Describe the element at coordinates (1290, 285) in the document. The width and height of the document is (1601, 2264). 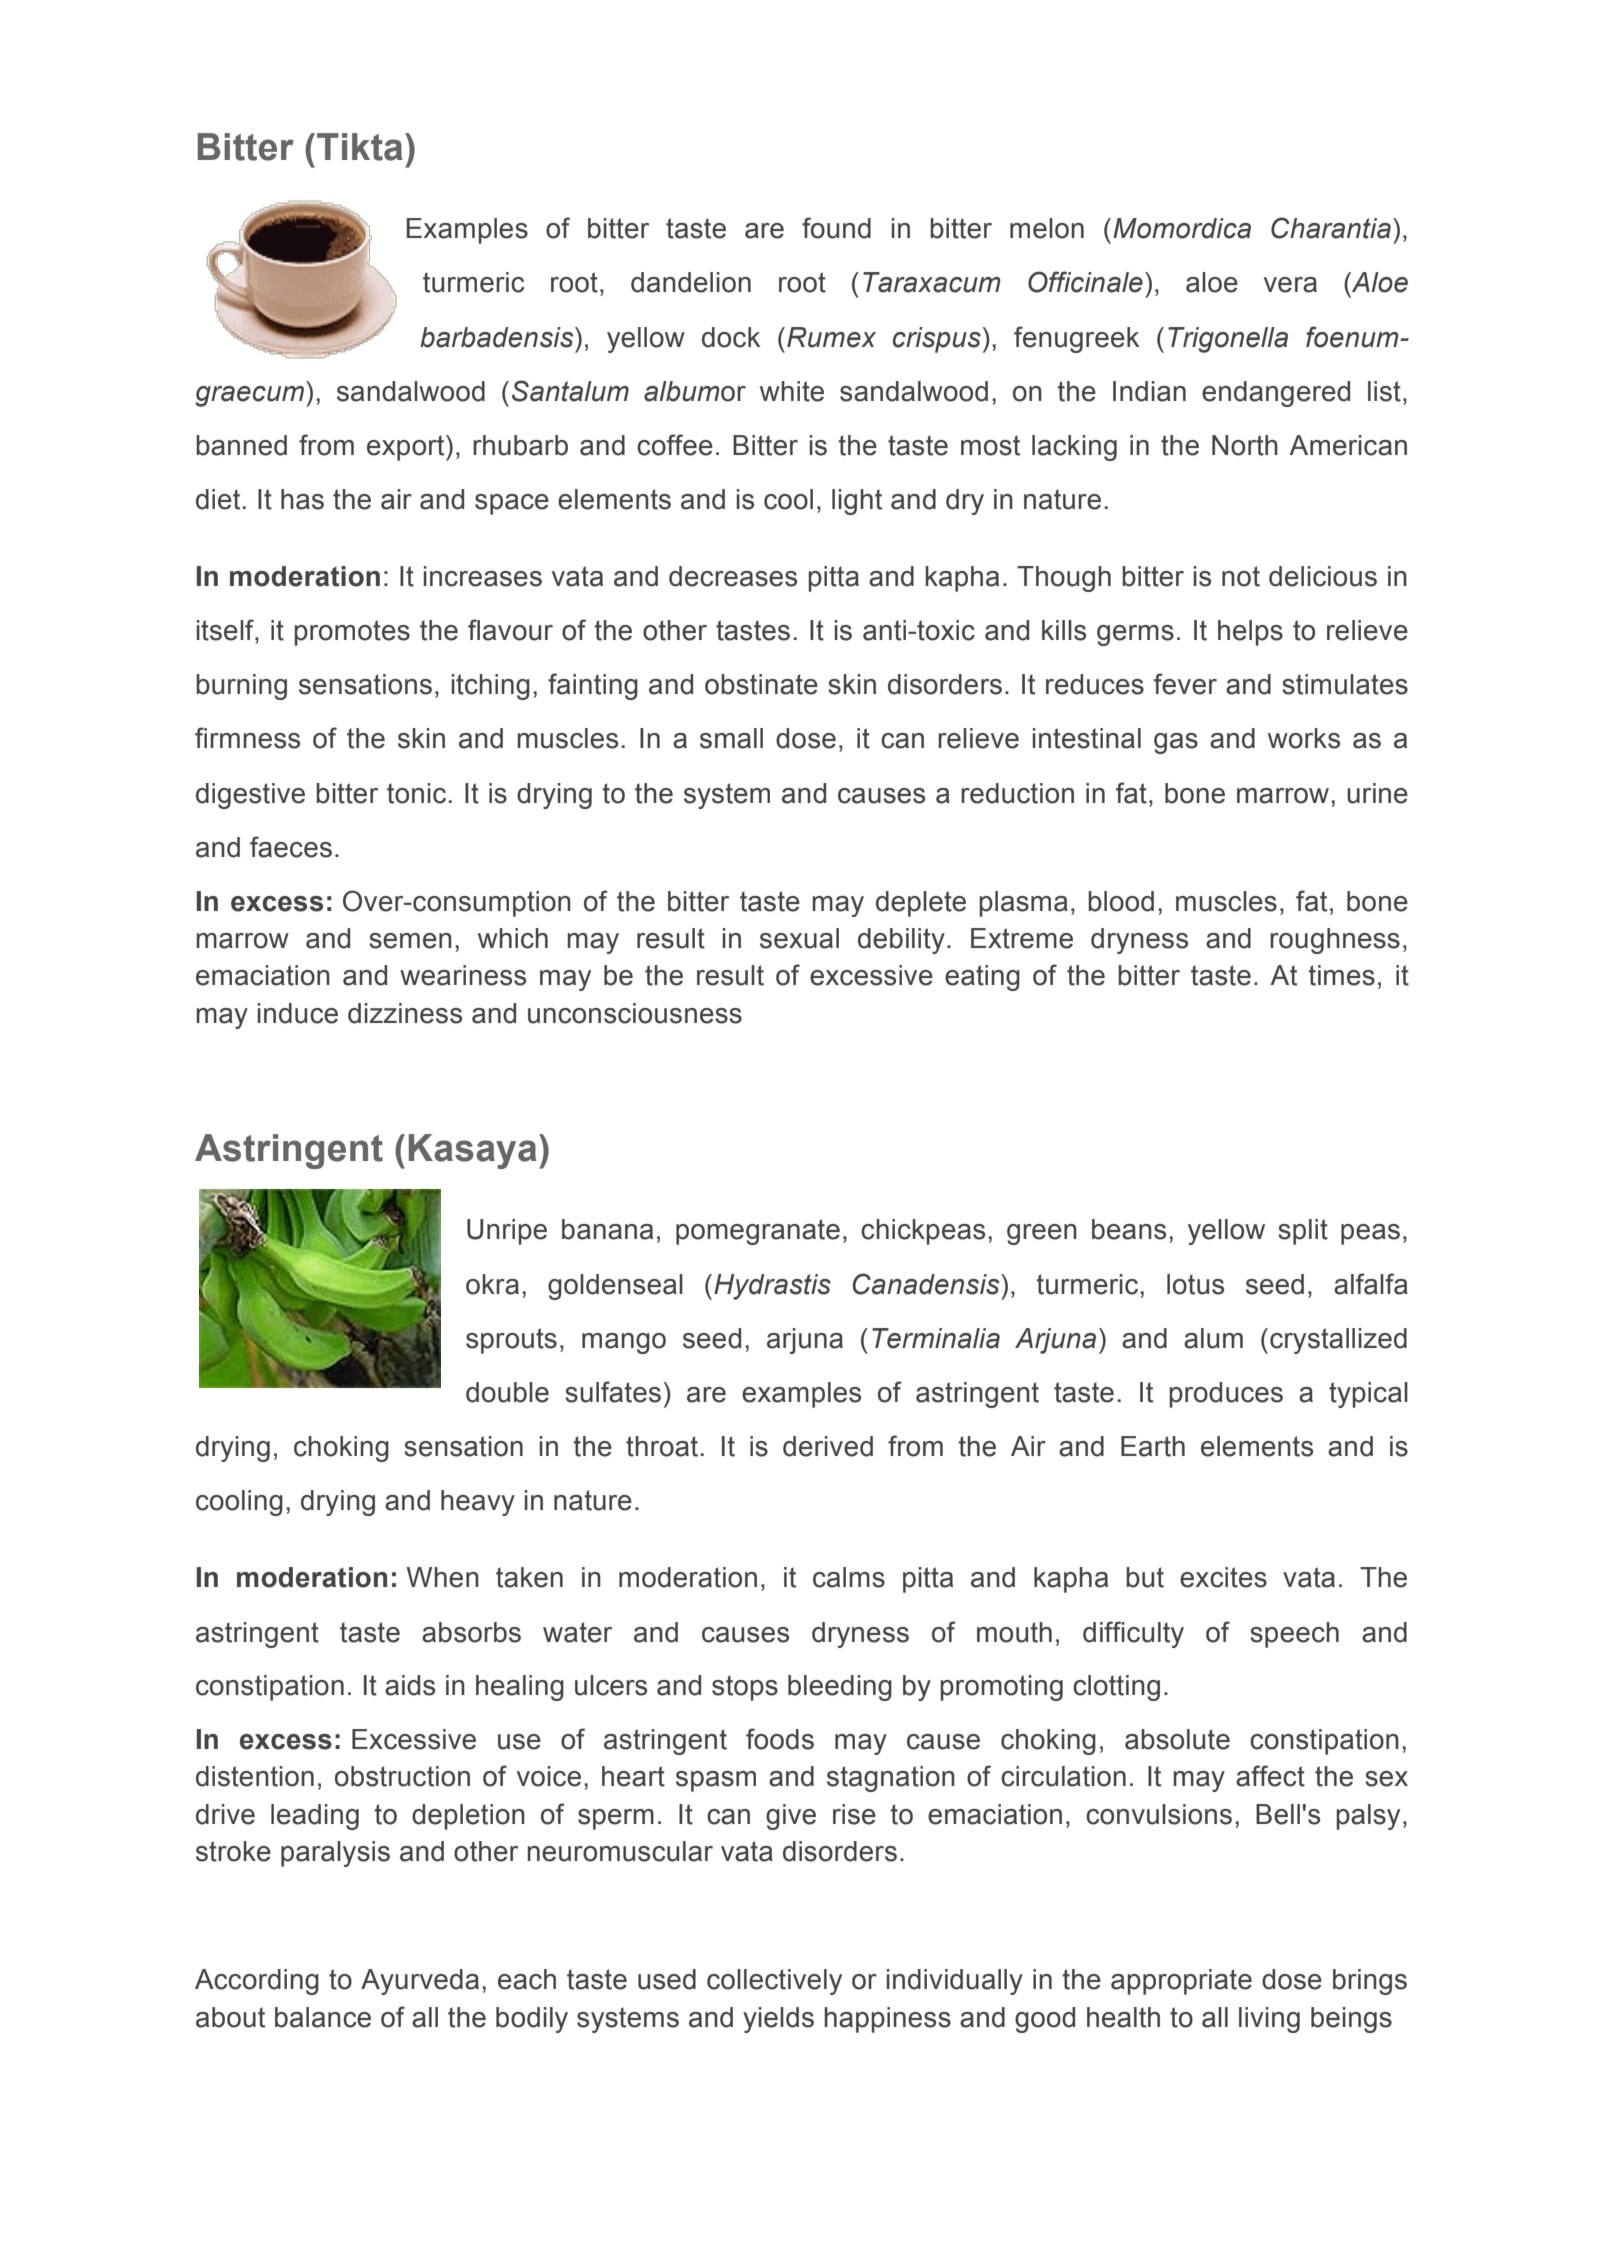
I see `vera` at that location.
